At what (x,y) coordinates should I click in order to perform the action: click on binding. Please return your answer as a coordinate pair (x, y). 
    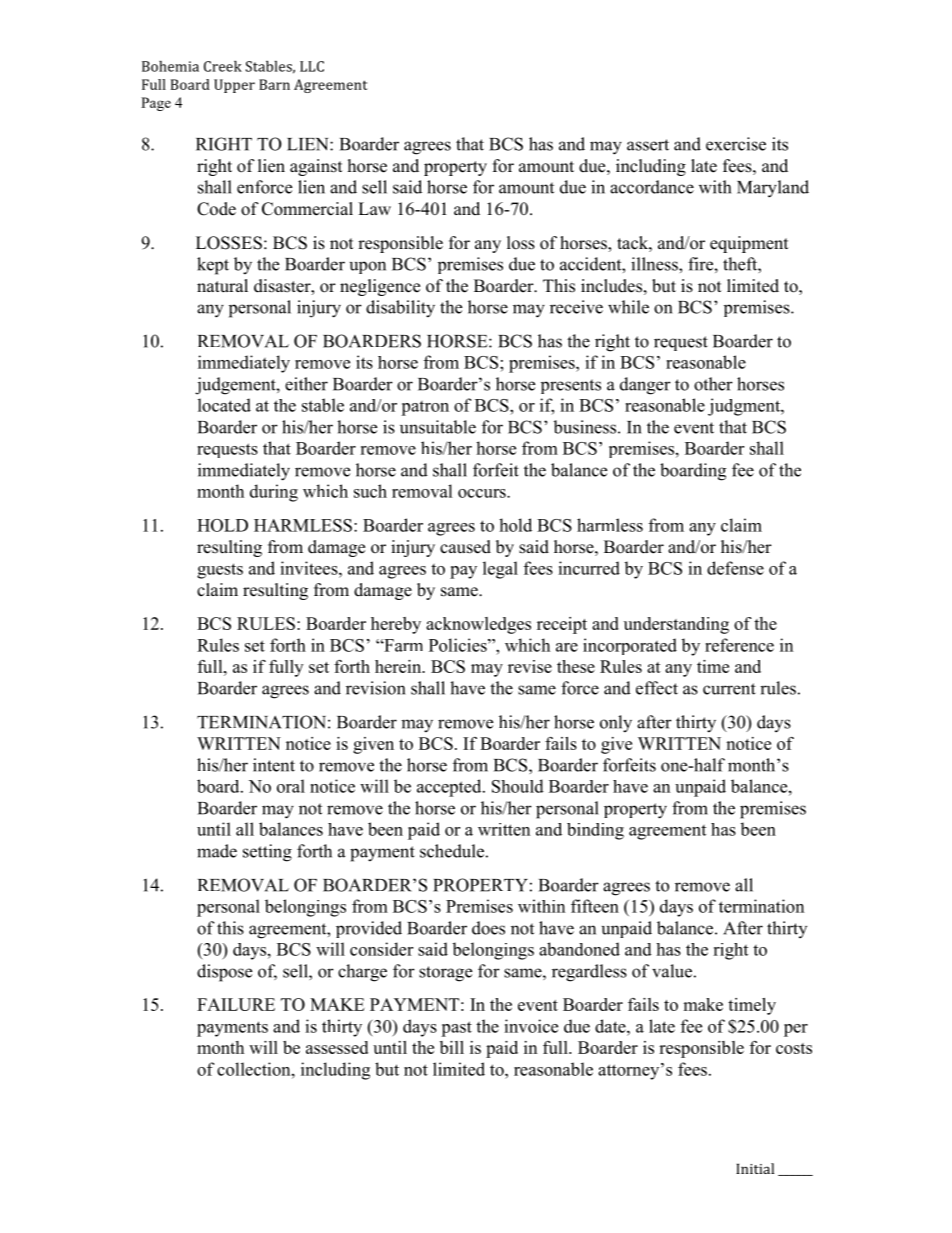
    Looking at the image, I should click on (595, 831).
